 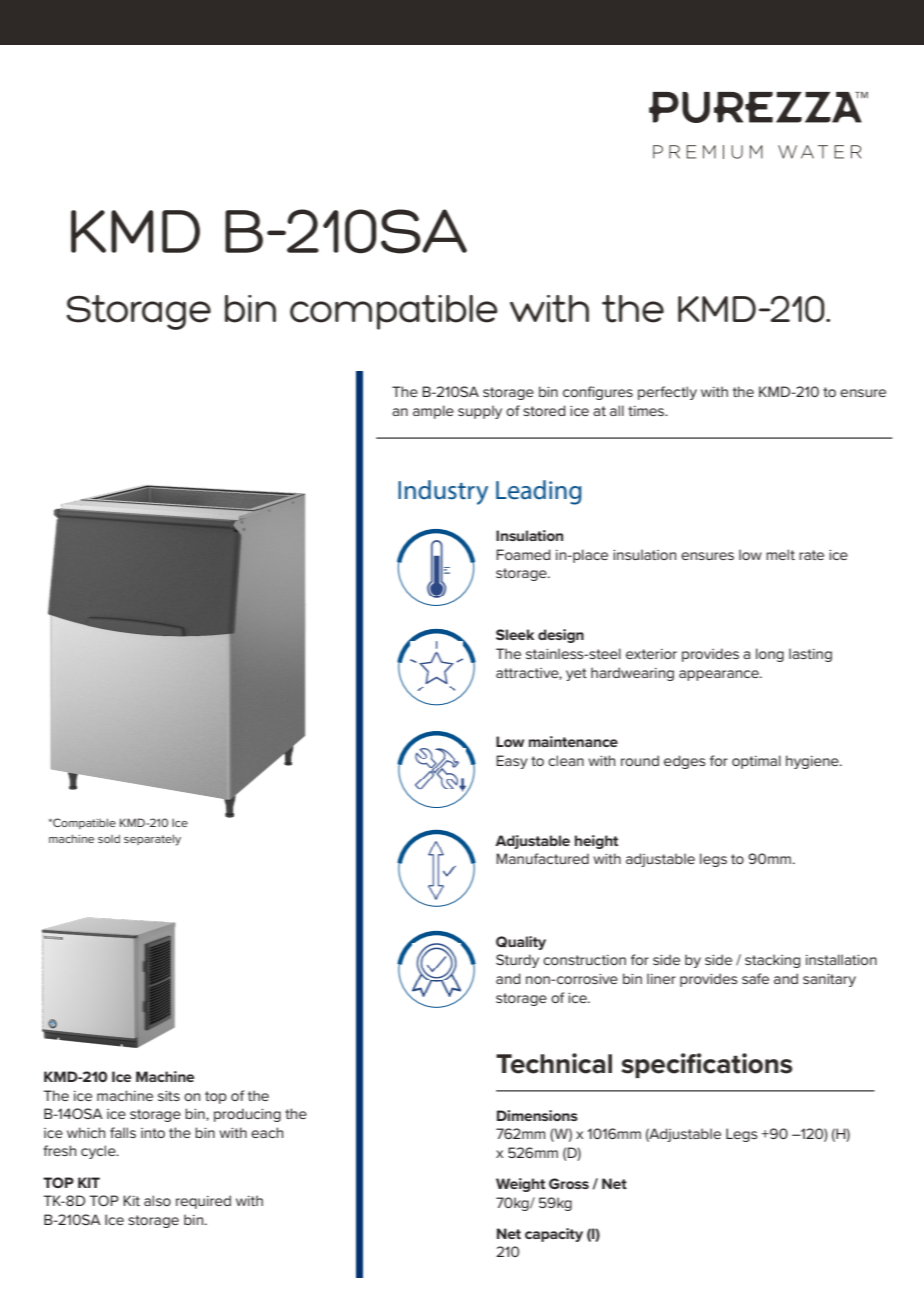 What do you see at coordinates (109, 838) in the page?
I see `sold` at bounding box center [109, 838].
